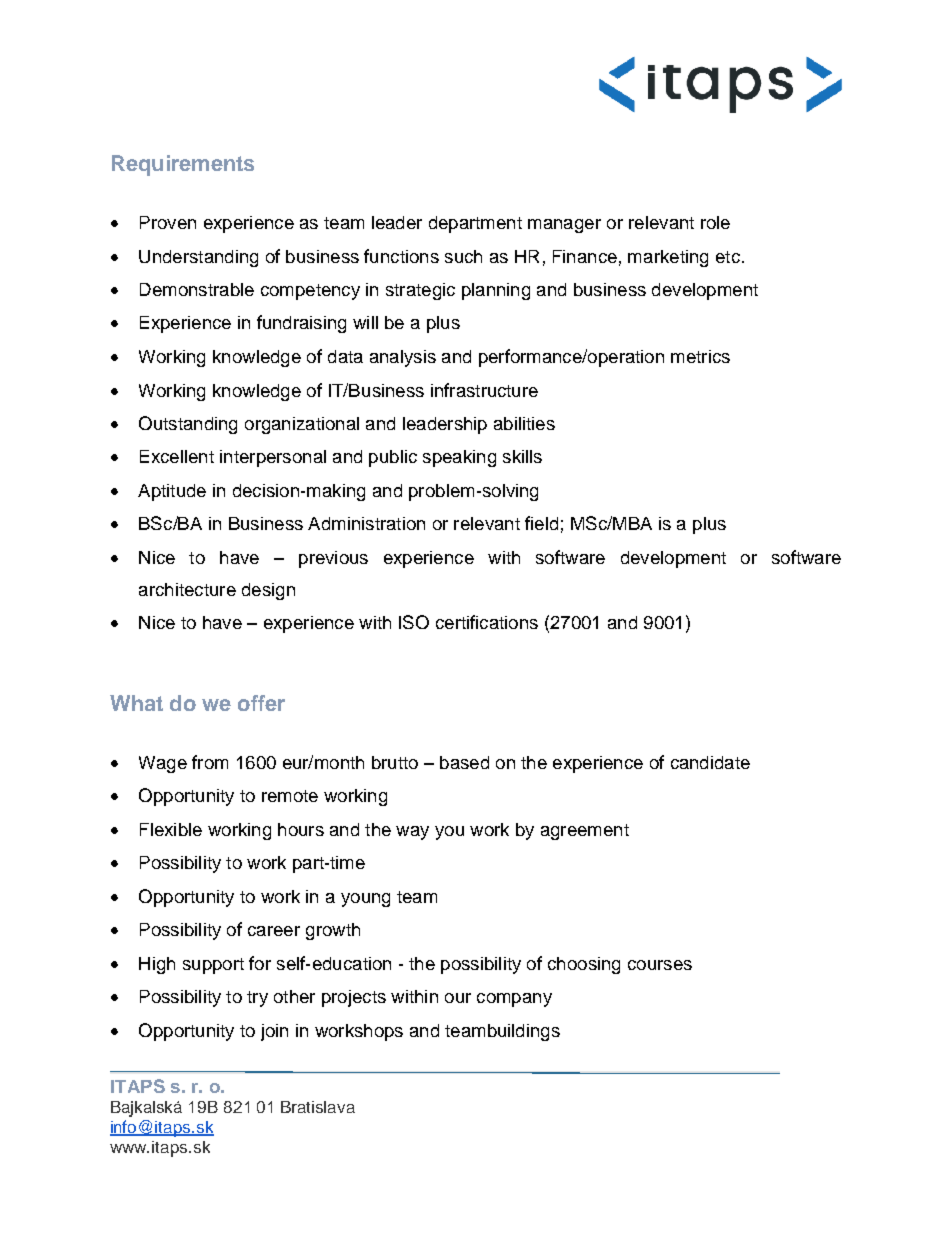 The image size is (952, 1233). I want to click on candidate, so click(710, 762).
